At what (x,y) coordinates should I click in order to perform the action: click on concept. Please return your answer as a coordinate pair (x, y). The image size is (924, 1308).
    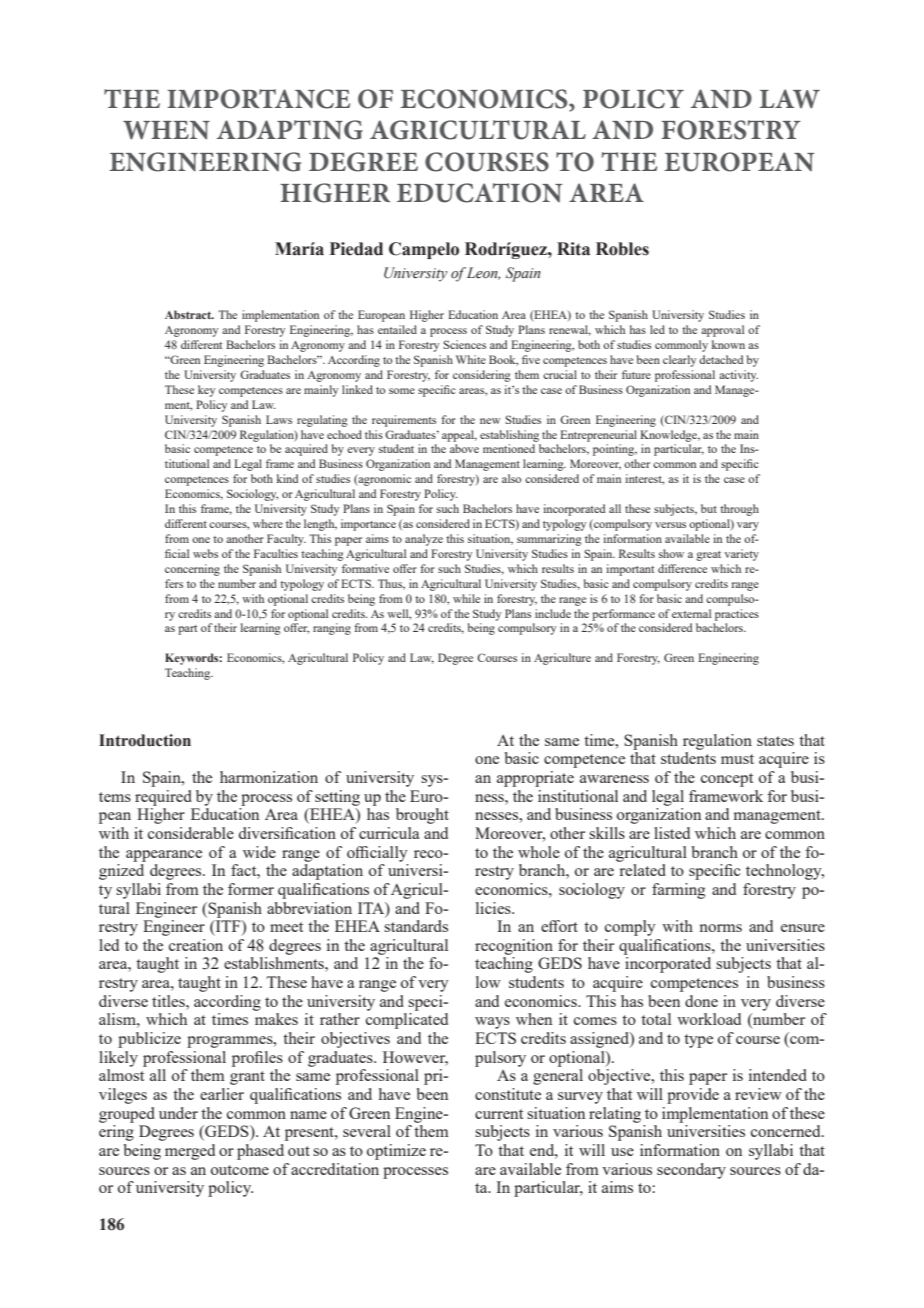
    Looking at the image, I should click on (727, 780).
